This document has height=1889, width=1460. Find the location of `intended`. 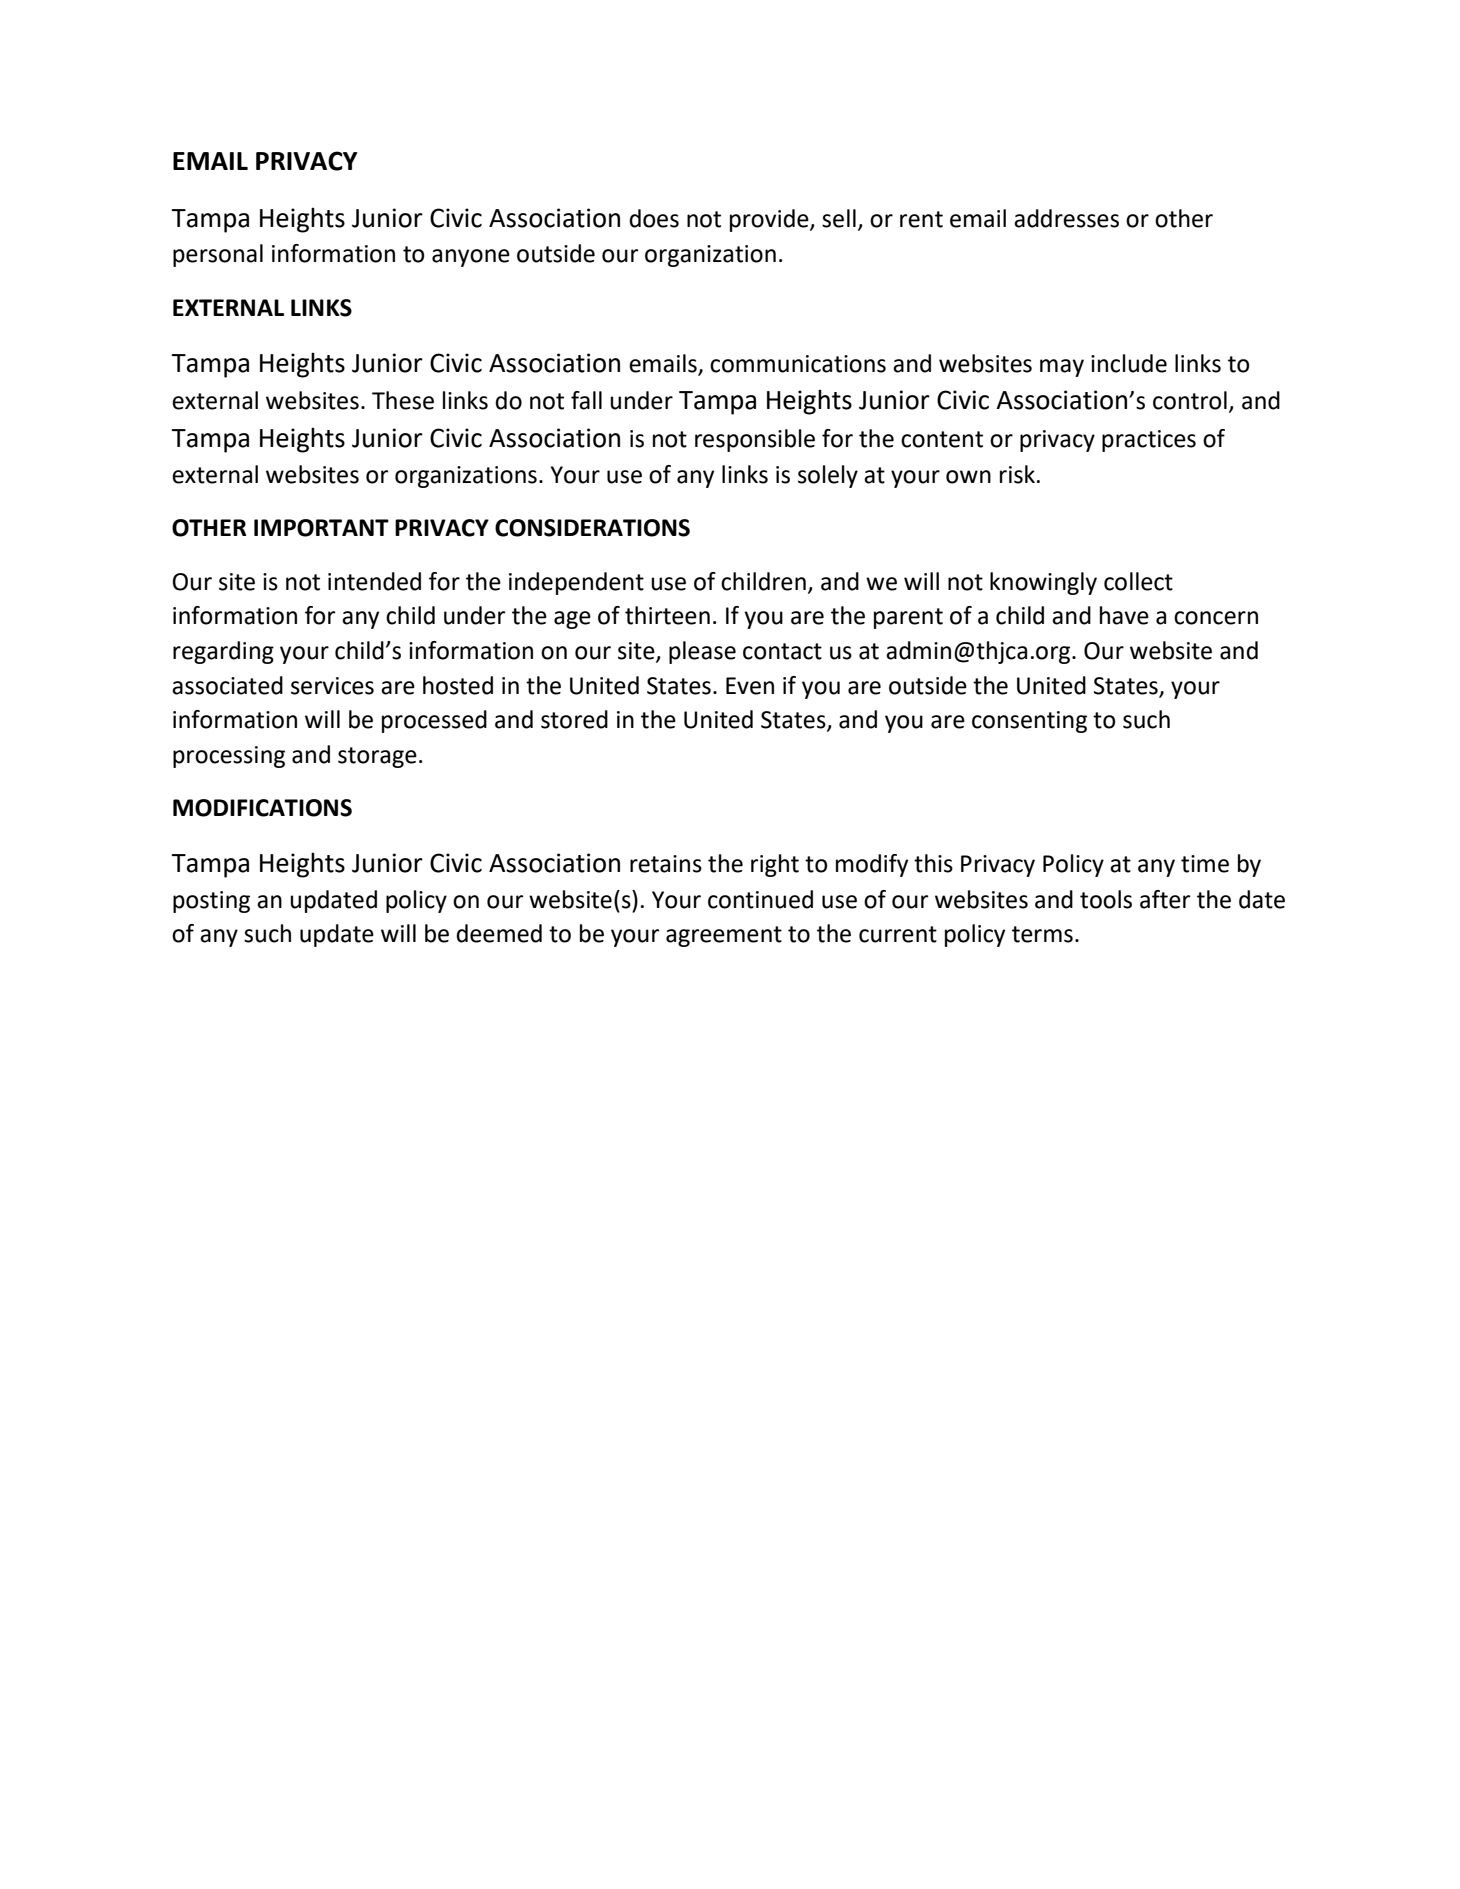

intended is located at coordinates (374, 581).
